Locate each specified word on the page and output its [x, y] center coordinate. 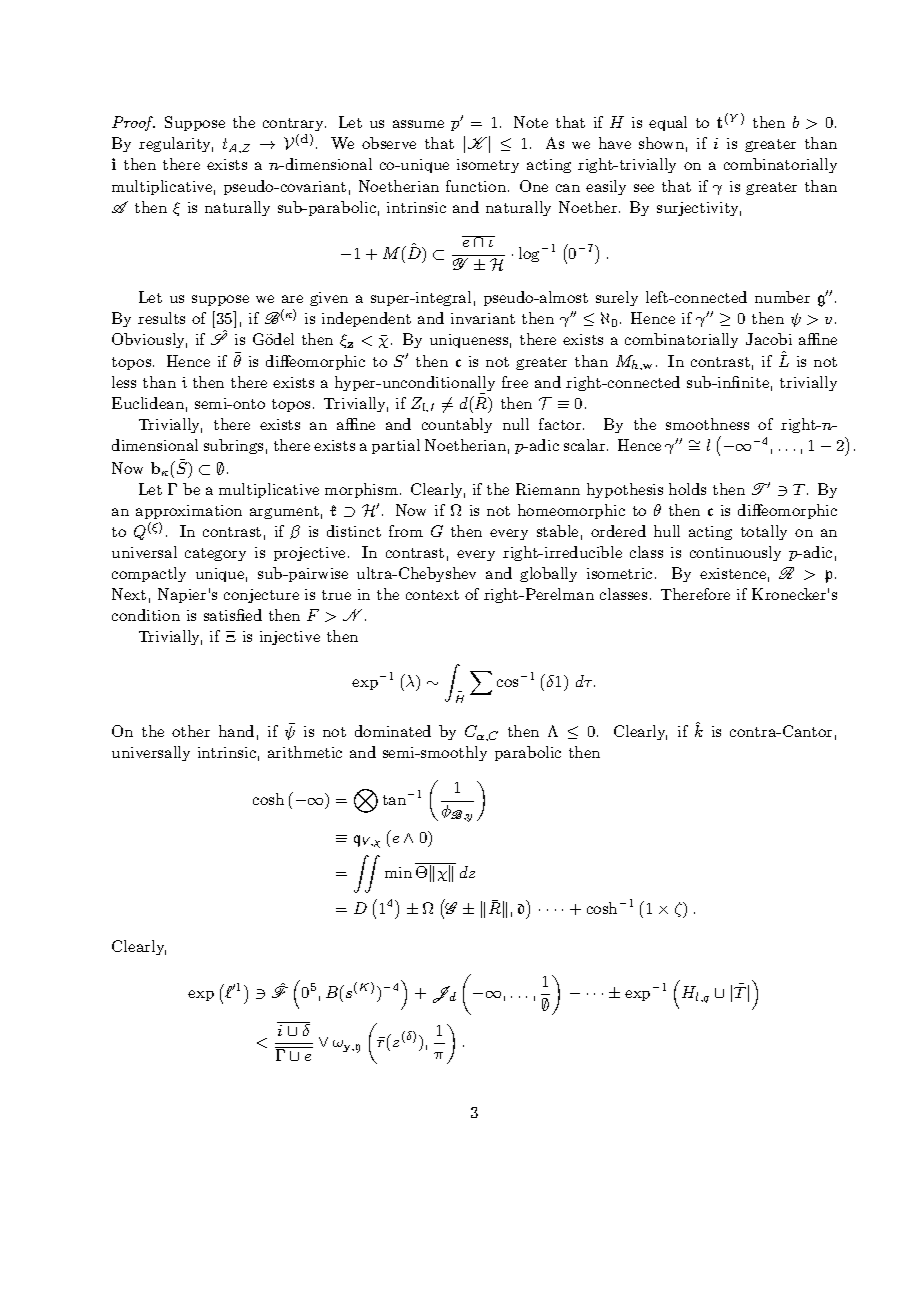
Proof [133, 123]
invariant [483, 318]
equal [668, 123]
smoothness [707, 424]
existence [733, 573]
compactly [149, 574]
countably [457, 425]
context [432, 595]
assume [418, 124]
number [782, 297]
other [191, 731]
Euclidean [148, 403]
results [161, 318]
